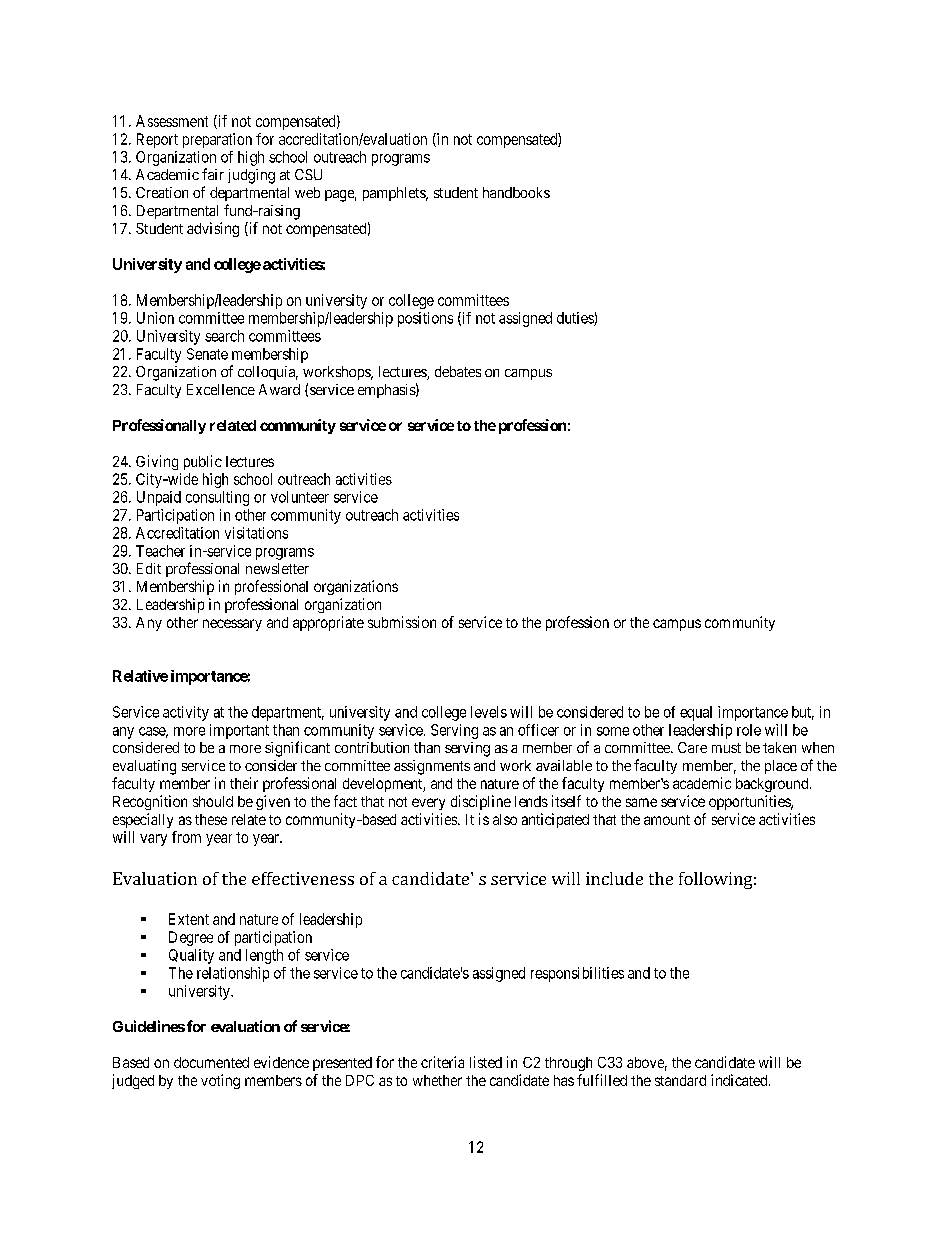 The image size is (952, 1233). Describe the element at coordinates (576, 319) in the screenshot. I see `duties` at that location.
